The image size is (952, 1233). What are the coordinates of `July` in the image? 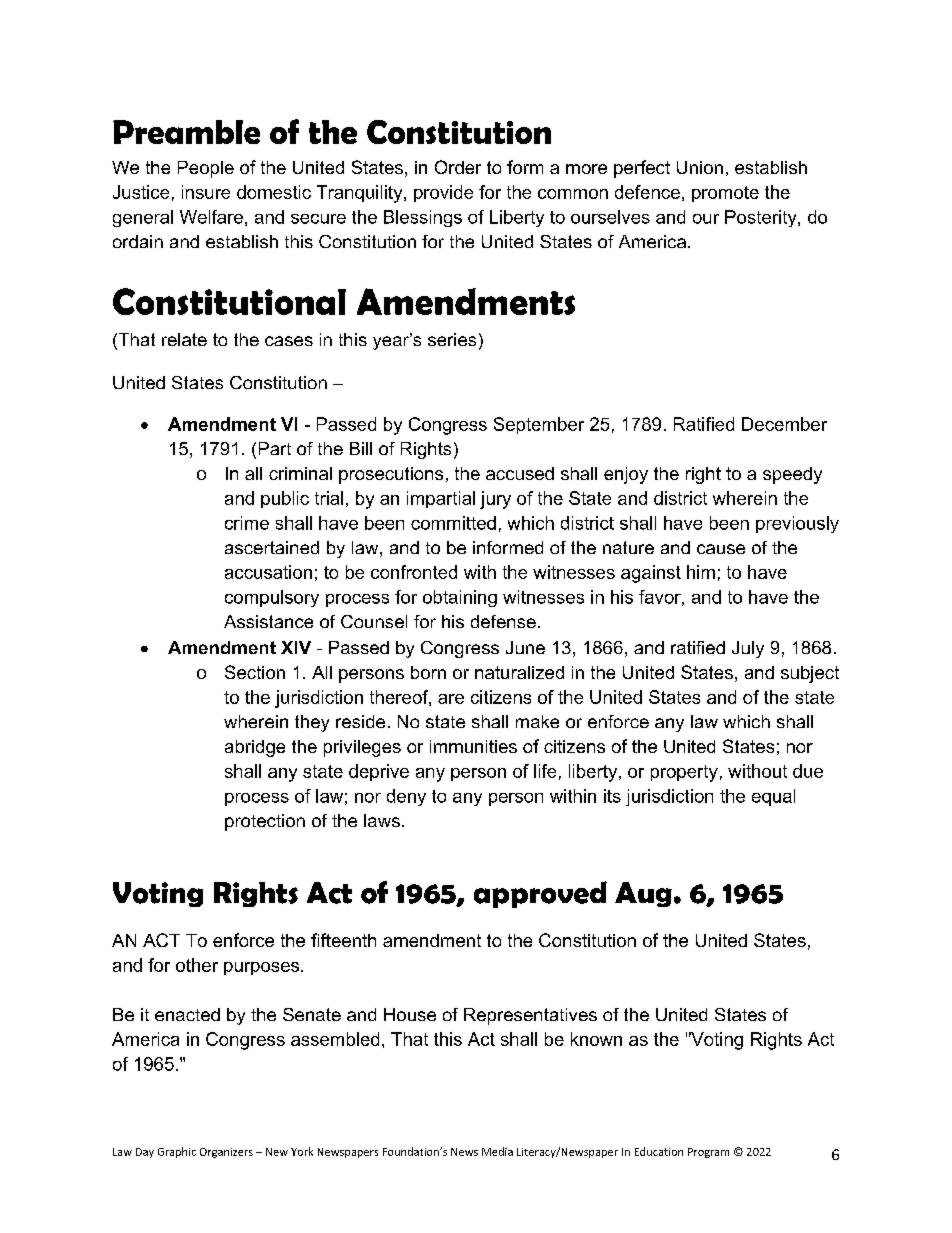 It's located at (748, 649).
